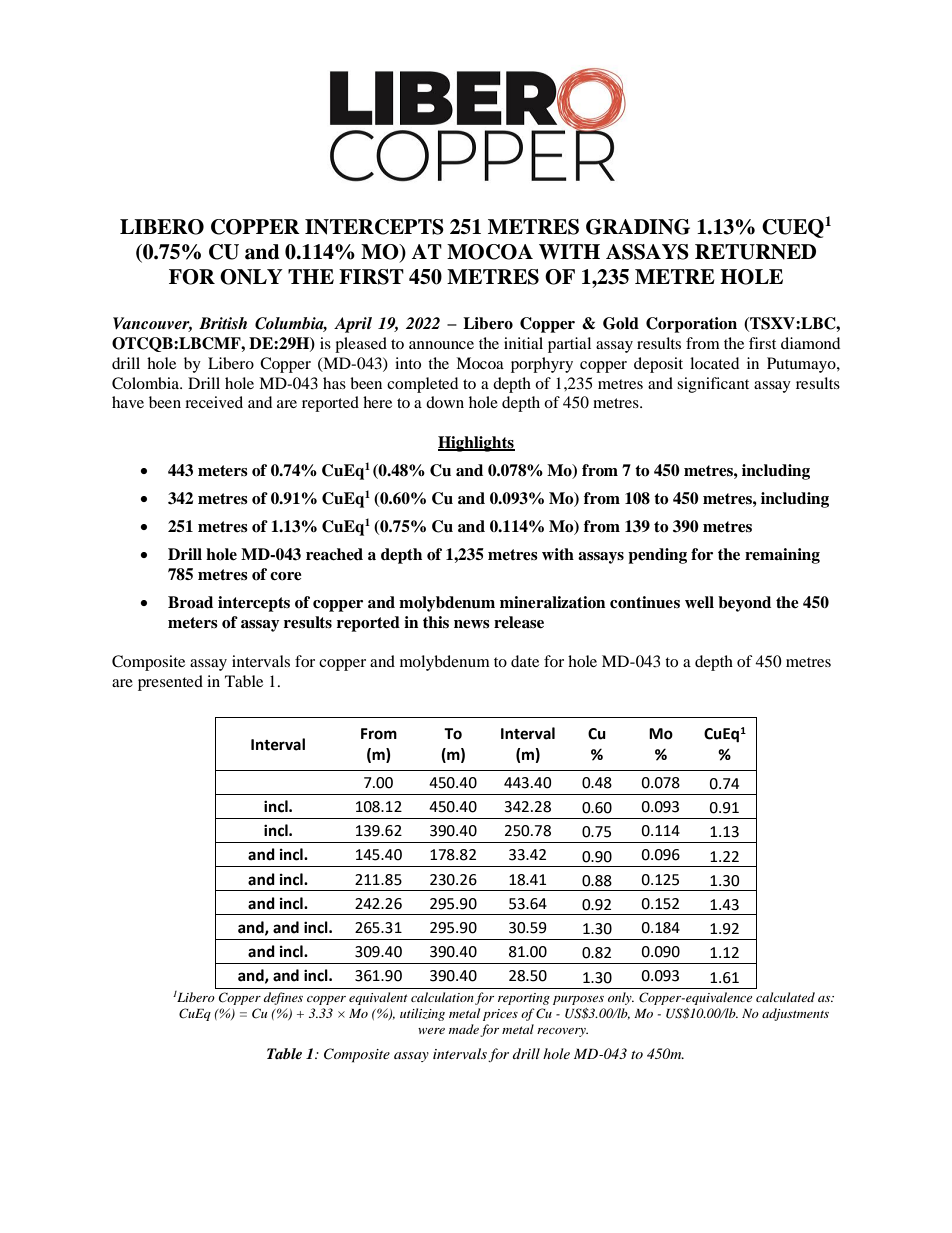  Describe the element at coordinates (525, 661) in the screenshot. I see `date` at that location.
